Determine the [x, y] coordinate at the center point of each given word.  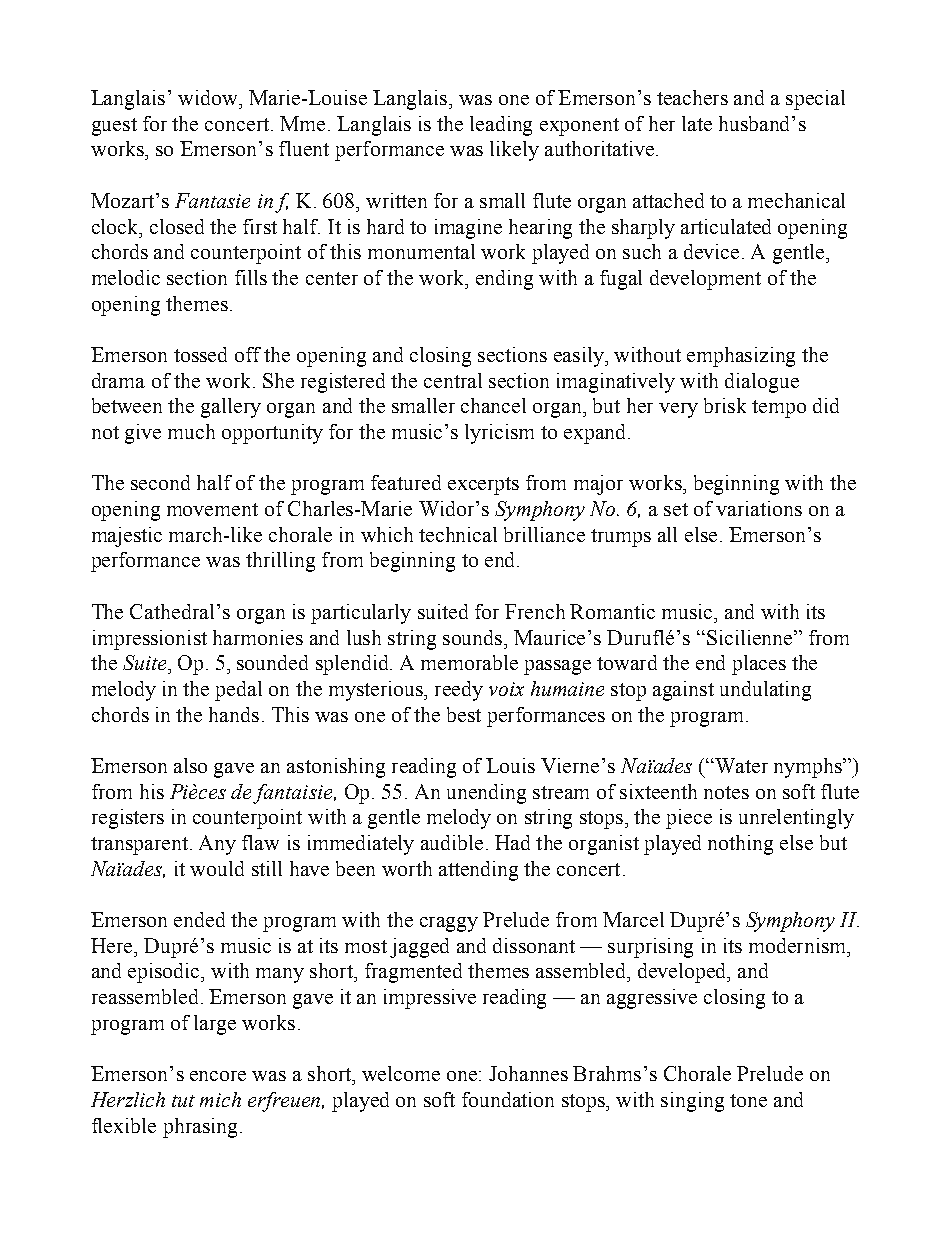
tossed [200, 354]
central [453, 380]
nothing [740, 845]
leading [501, 126]
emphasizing [741, 357]
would [217, 868]
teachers [692, 97]
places [759, 665]
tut [183, 1101]
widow [209, 97]
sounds [472, 637]
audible [452, 842]
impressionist [150, 640]
